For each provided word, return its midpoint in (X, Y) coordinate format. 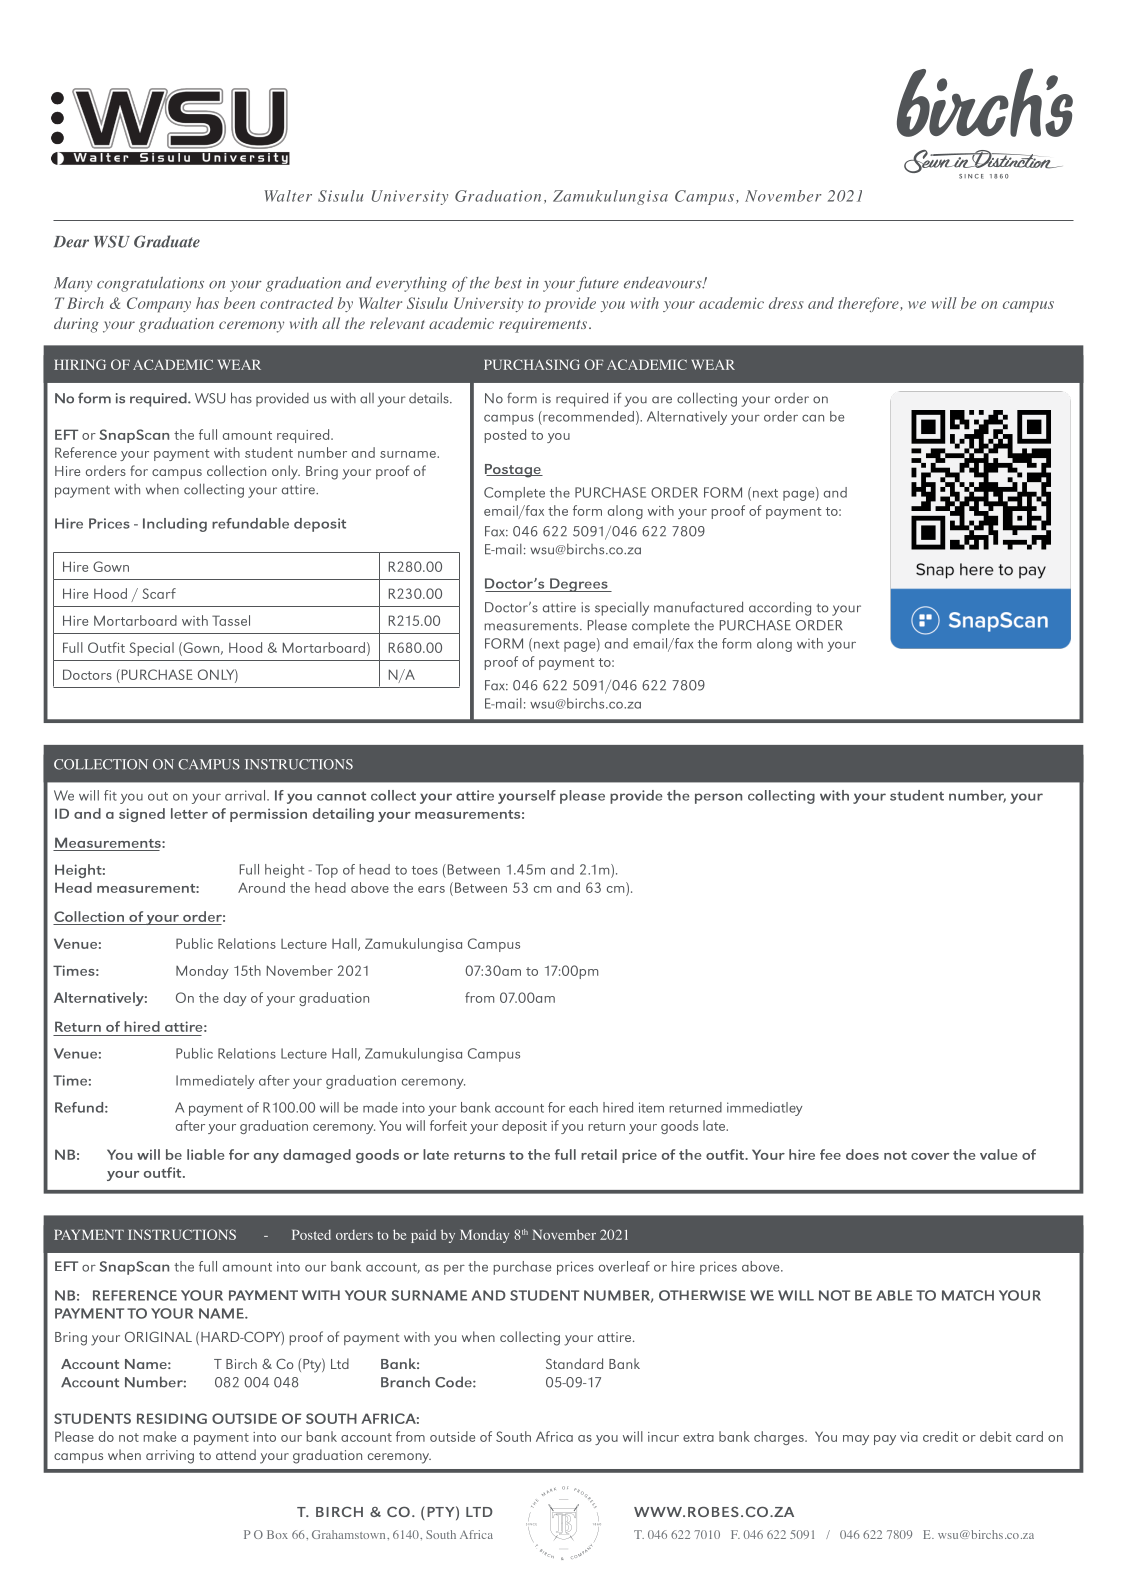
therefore (869, 304)
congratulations (150, 284)
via (909, 1437)
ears (431, 889)
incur (663, 1437)
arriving (170, 1457)
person (718, 798)
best (508, 282)
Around (261, 887)
